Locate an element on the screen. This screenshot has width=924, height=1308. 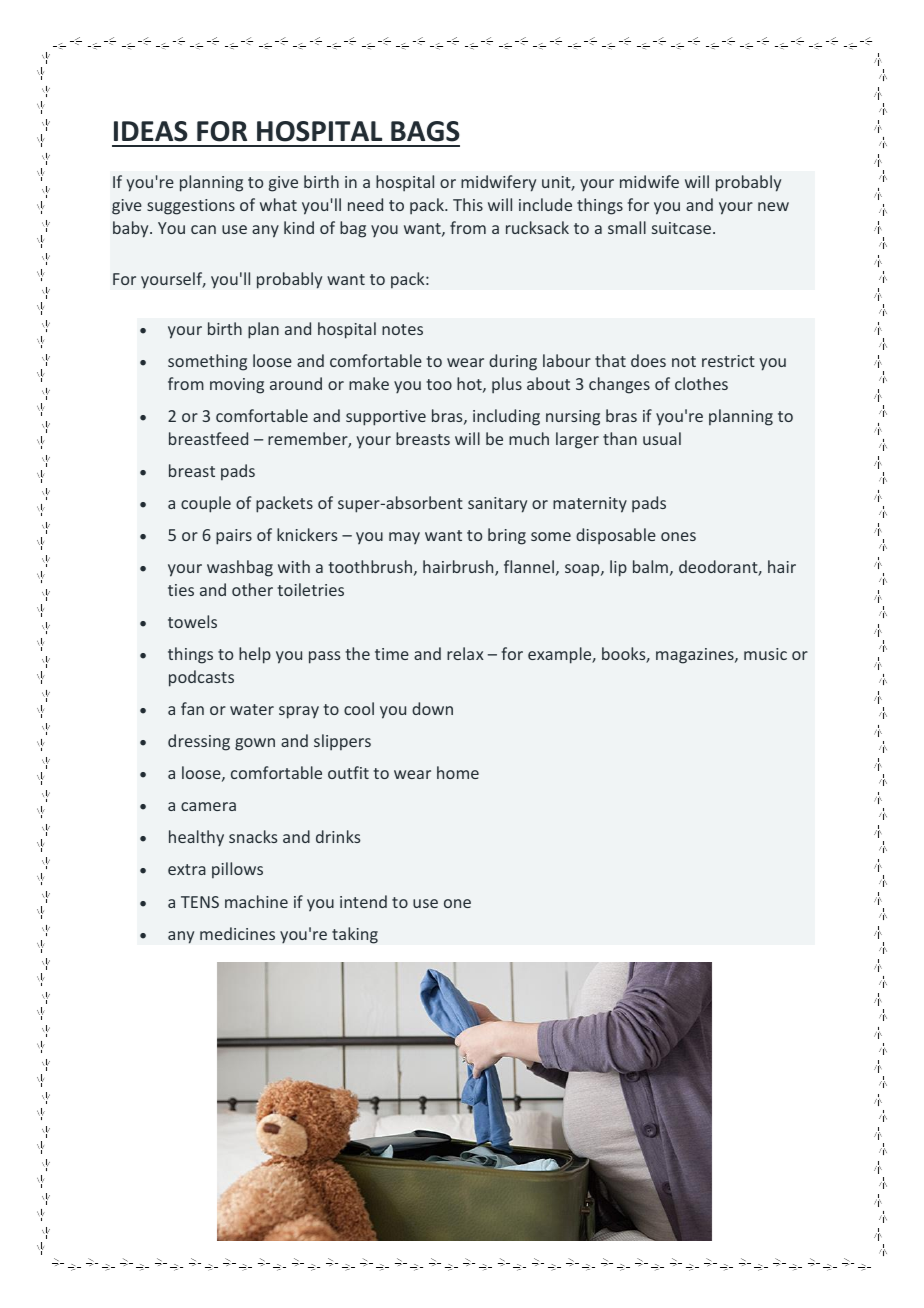
ones is located at coordinates (678, 536).
